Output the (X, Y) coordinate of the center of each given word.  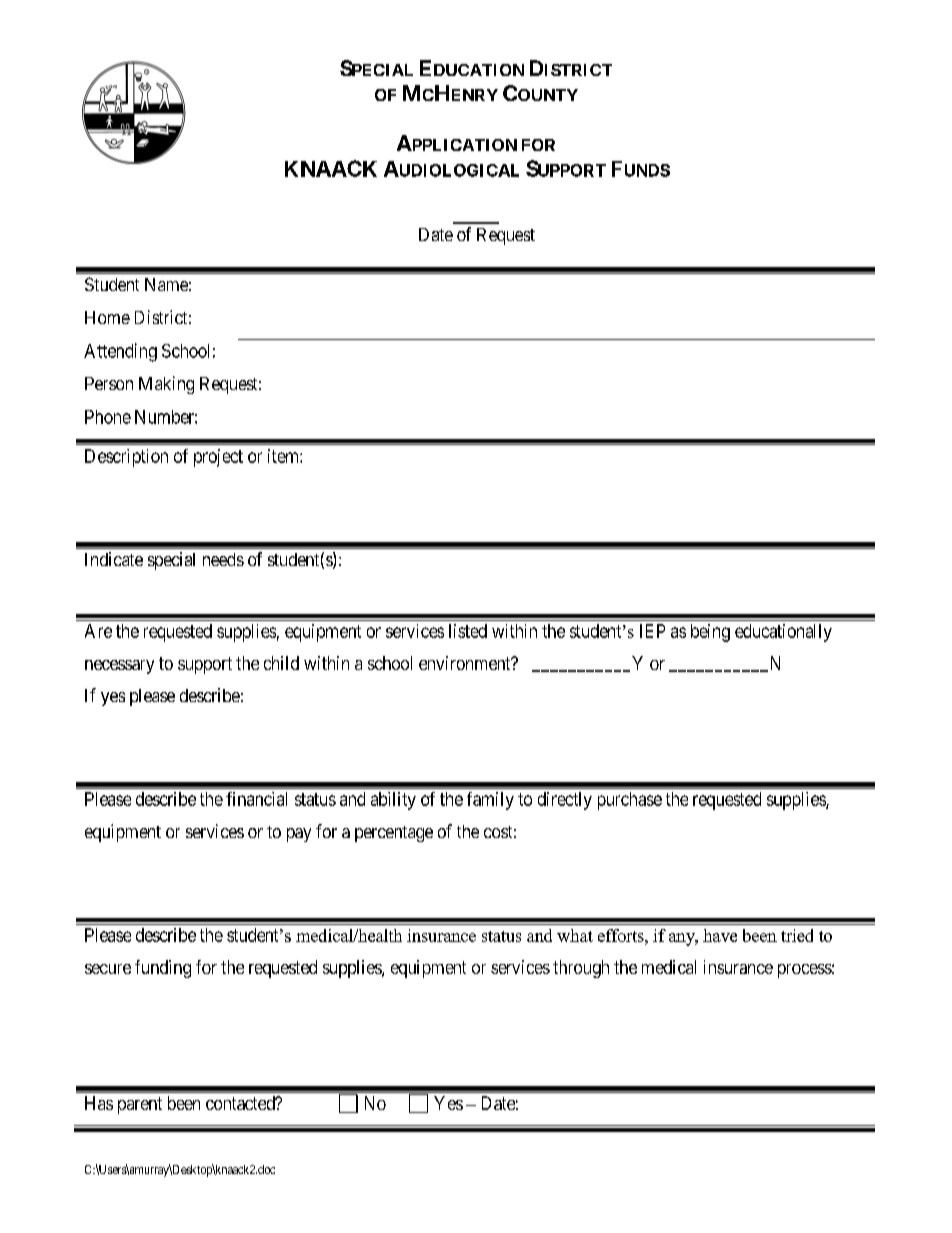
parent (140, 1105)
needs (223, 559)
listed (468, 631)
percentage (394, 834)
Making (166, 385)
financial (256, 799)
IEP (652, 631)
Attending (120, 352)
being (710, 633)
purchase (630, 801)
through (581, 969)
